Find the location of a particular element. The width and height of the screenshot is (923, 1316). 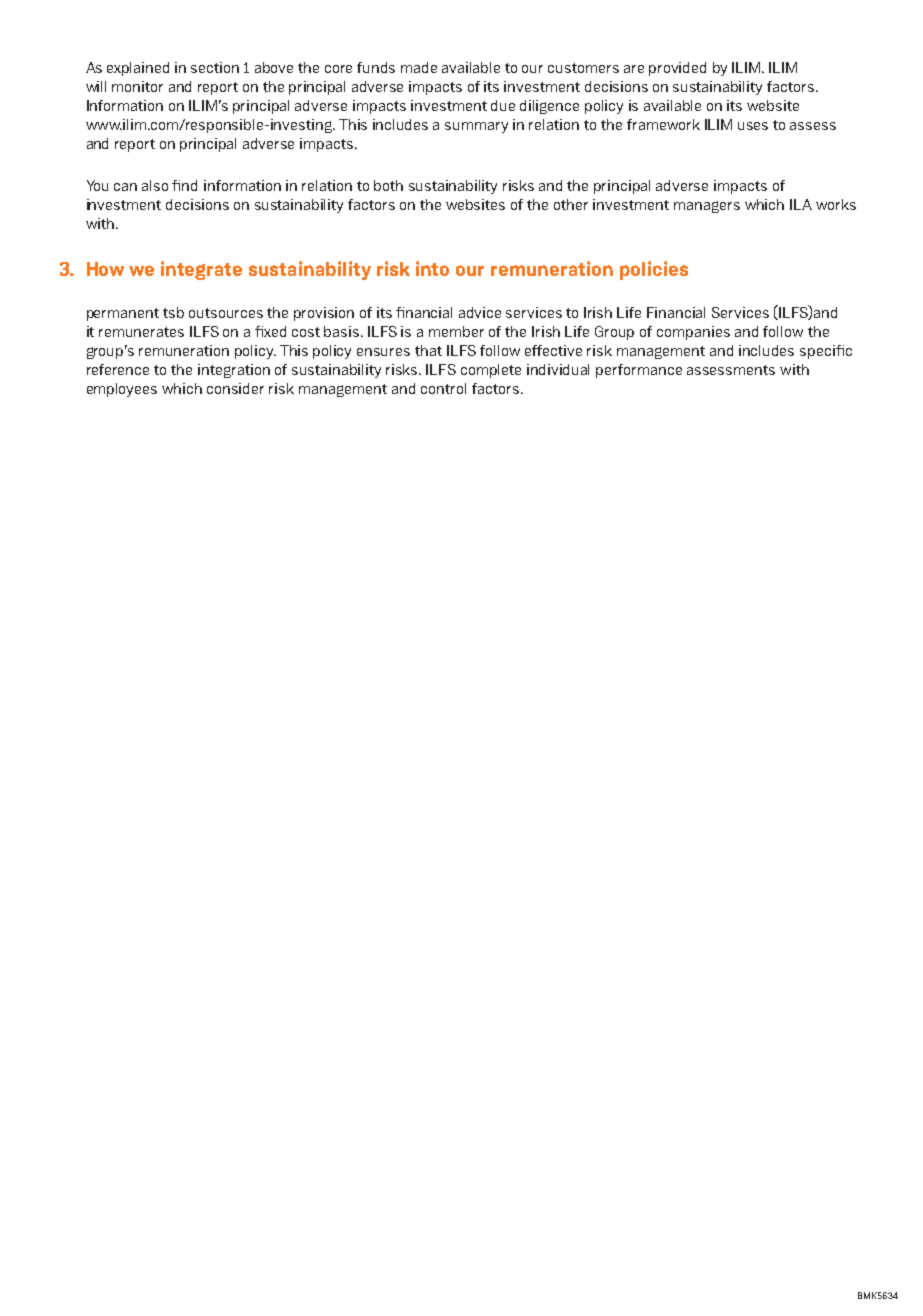

section is located at coordinates (215, 67).
